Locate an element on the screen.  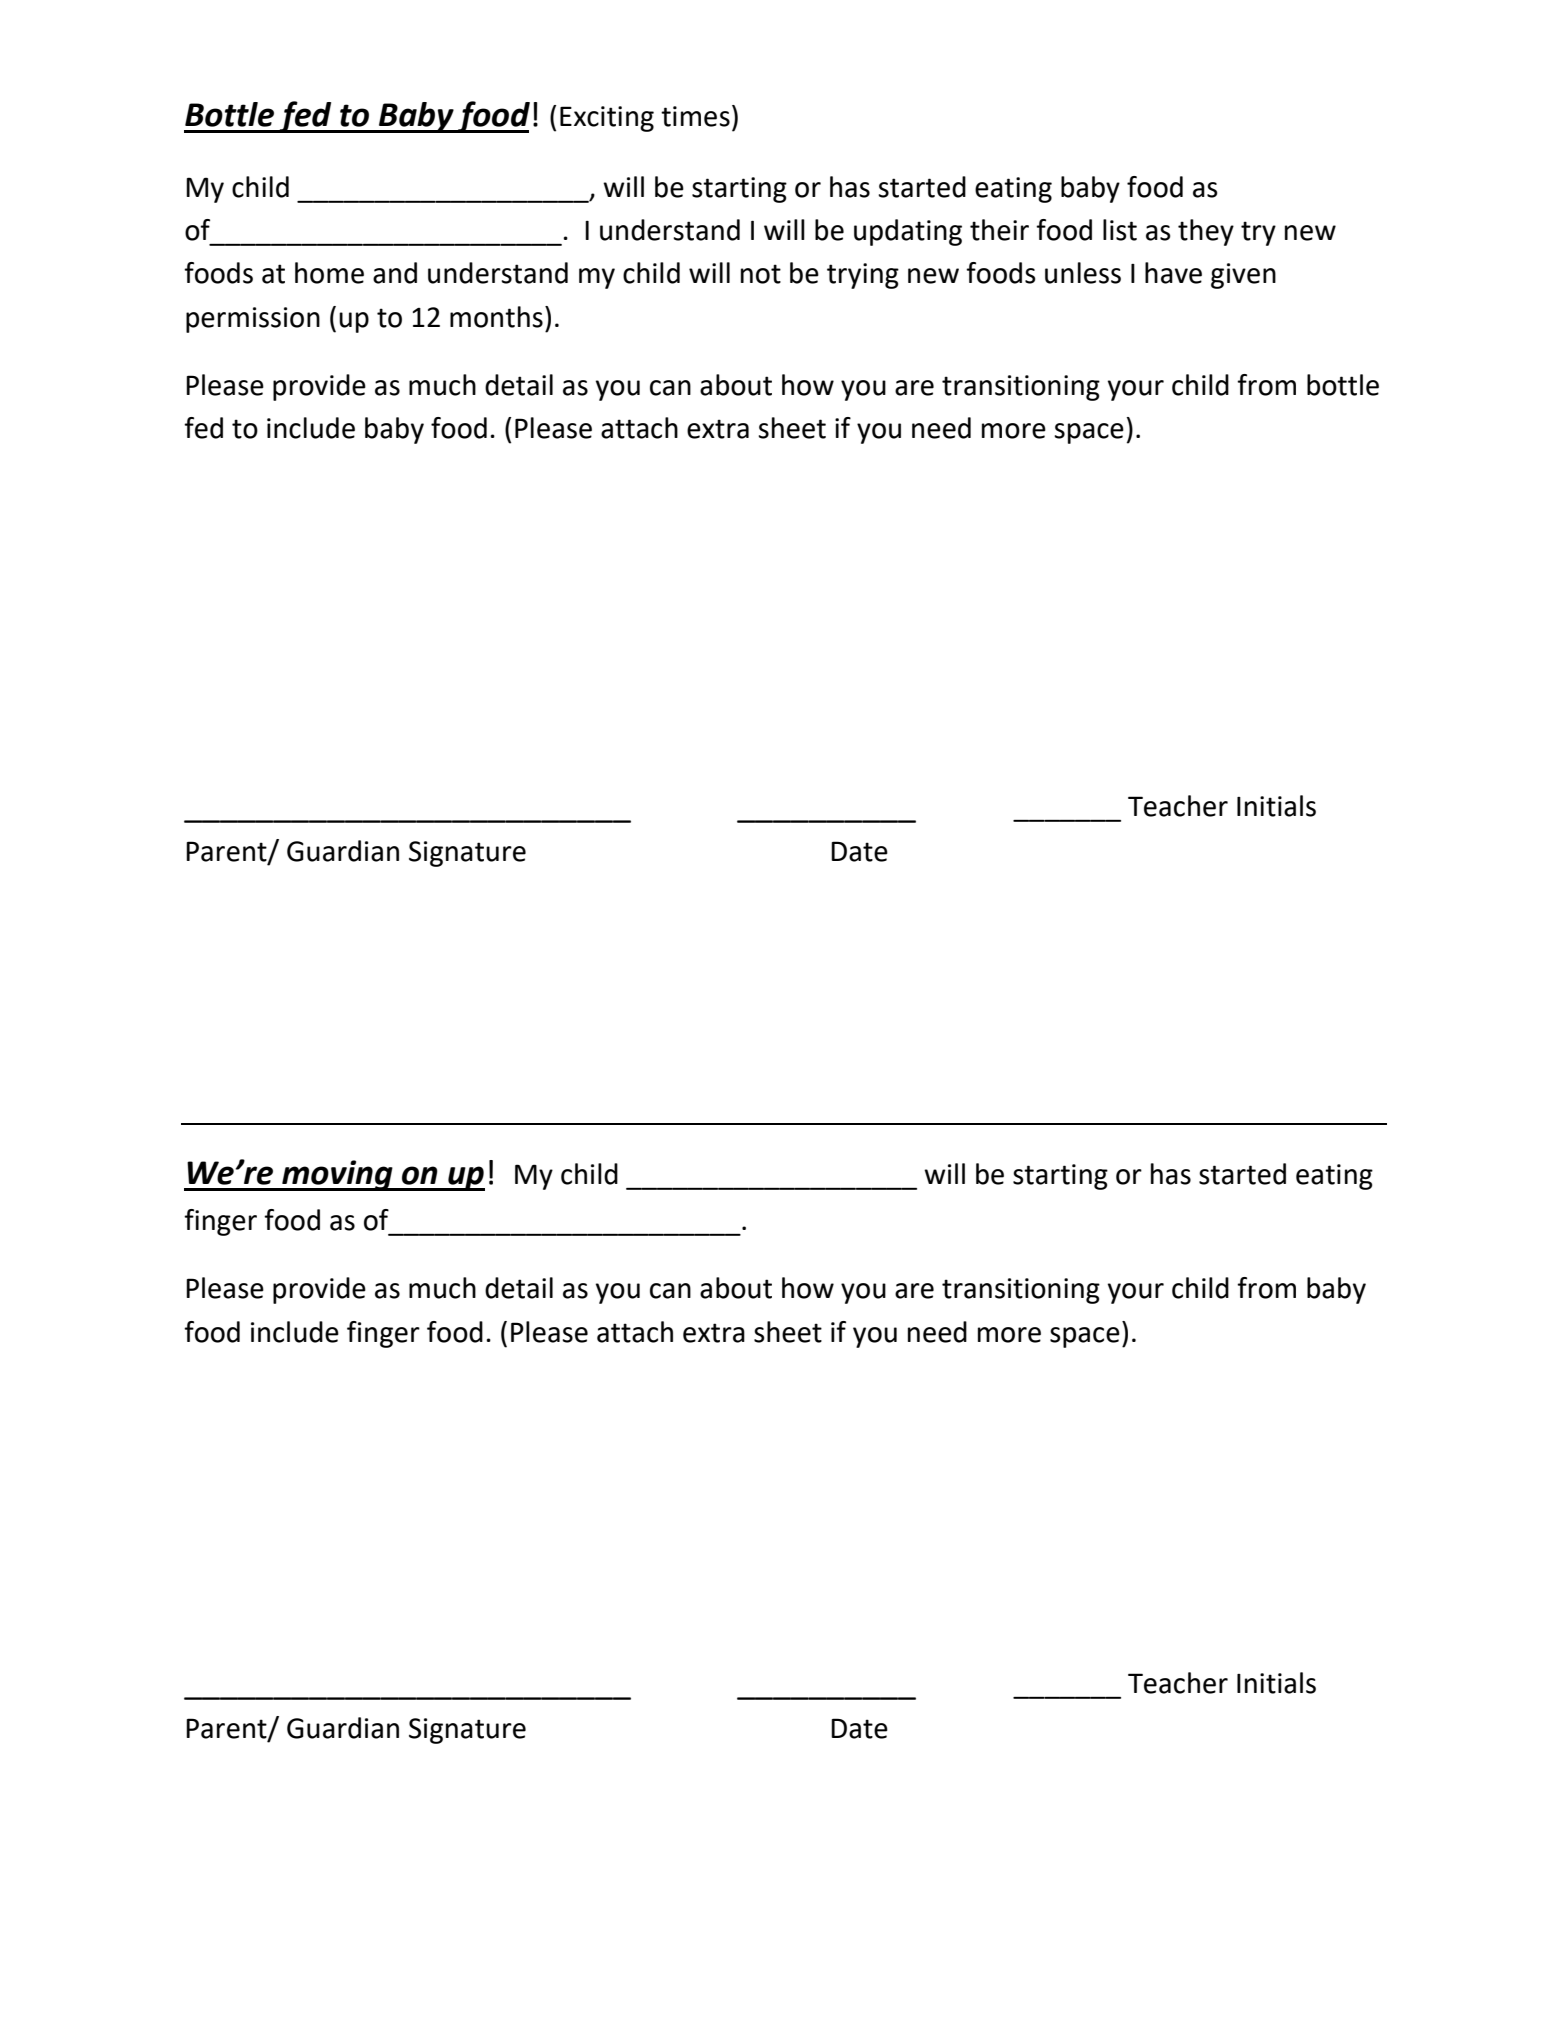
they is located at coordinates (1206, 232).
